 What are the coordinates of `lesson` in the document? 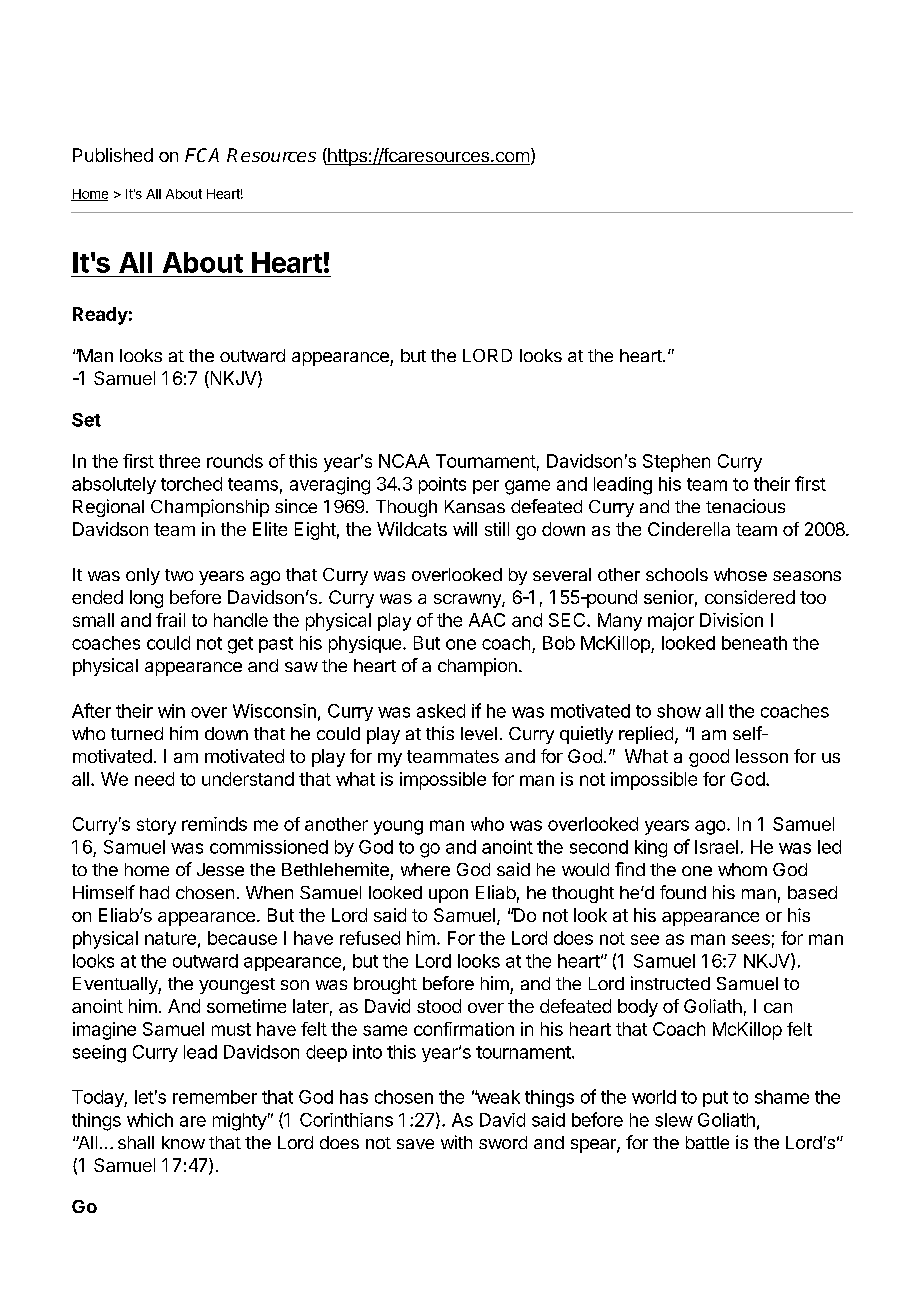 It's located at (762, 756).
